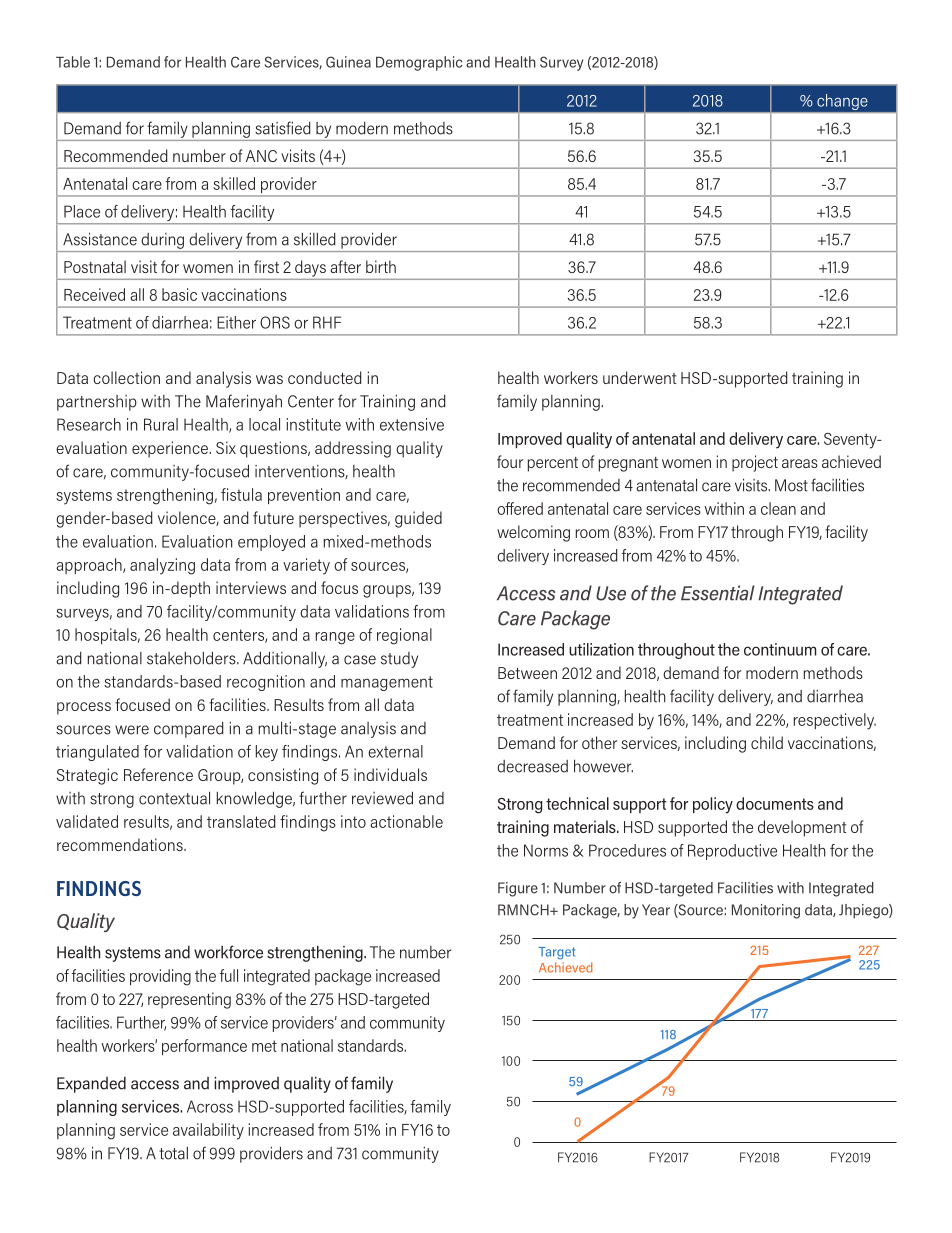  What do you see at coordinates (755, 463) in the document?
I see `project` at bounding box center [755, 463].
